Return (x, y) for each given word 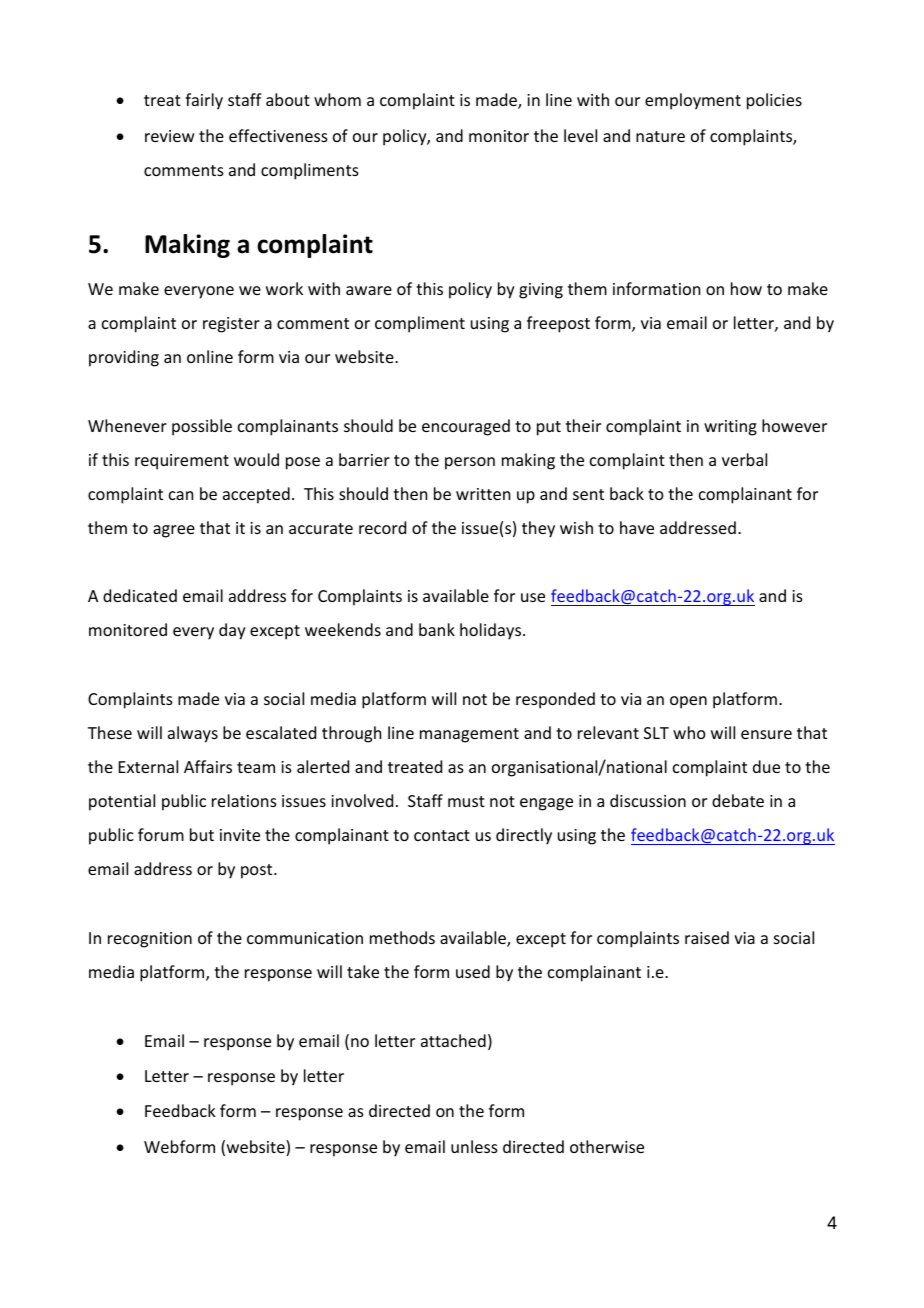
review (170, 136)
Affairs (208, 766)
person (470, 463)
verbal (744, 459)
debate (738, 800)
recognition (150, 940)
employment (693, 101)
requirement (182, 462)
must (466, 801)
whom (337, 99)
